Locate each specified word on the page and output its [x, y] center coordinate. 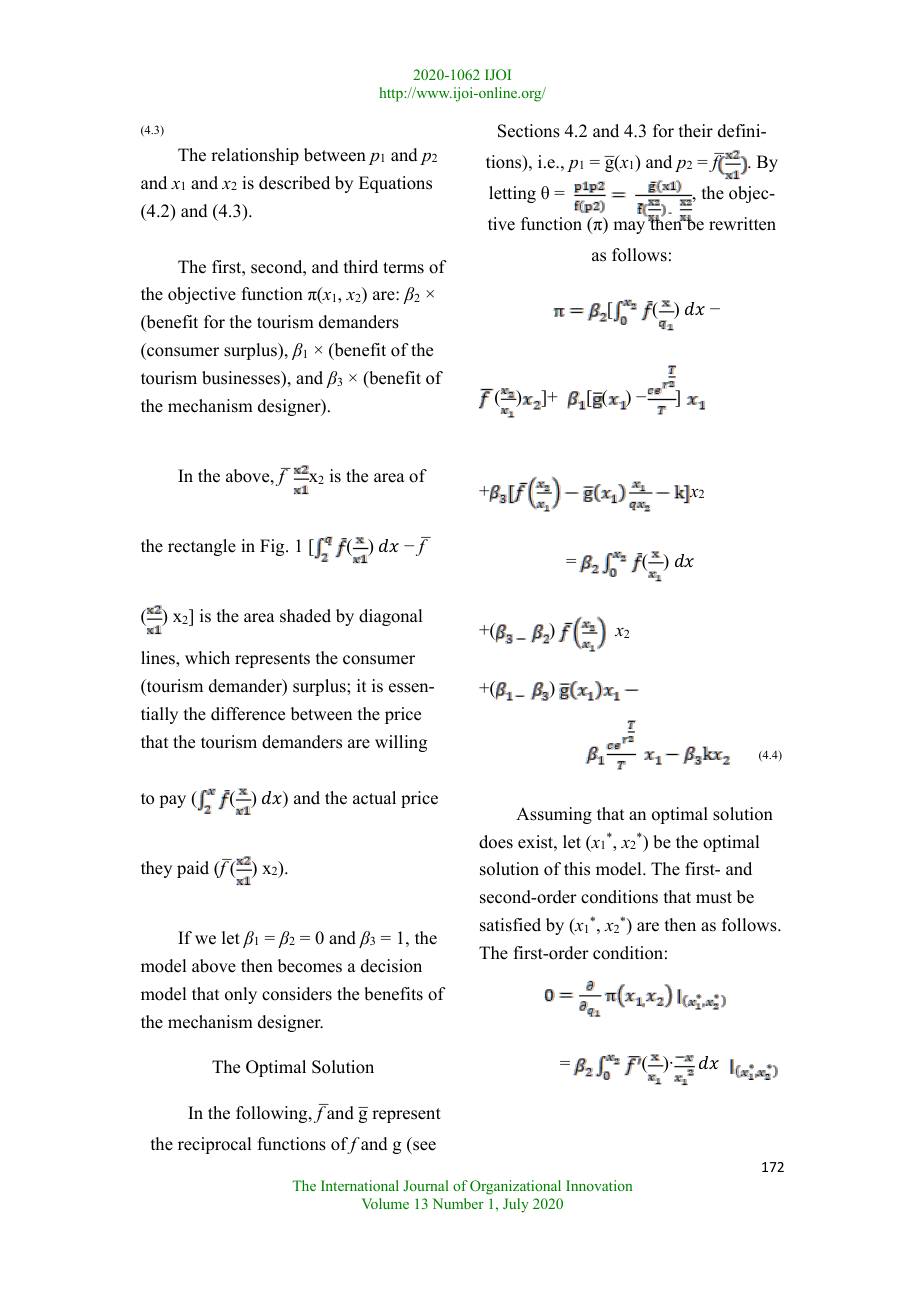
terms [403, 268]
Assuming [554, 815]
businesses [242, 379]
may [629, 227]
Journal [426, 1185]
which [207, 658]
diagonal [390, 617]
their [696, 131]
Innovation [599, 1185]
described [294, 183]
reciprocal [214, 1145]
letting [512, 194]
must [714, 898]
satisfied [510, 925]
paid [193, 869]
